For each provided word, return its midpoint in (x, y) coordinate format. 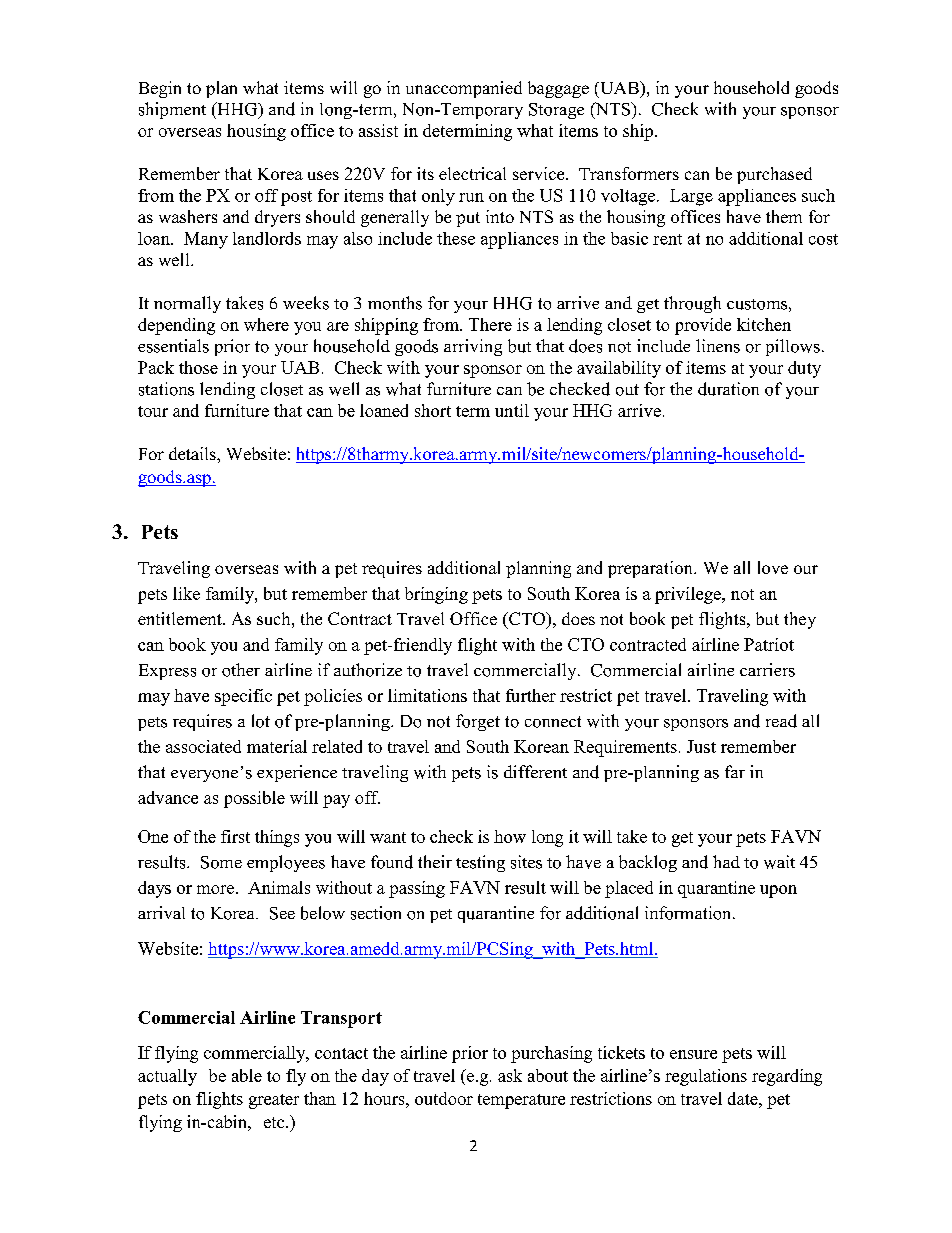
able (247, 1075)
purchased (774, 175)
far (735, 771)
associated (203, 746)
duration (728, 389)
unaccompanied (464, 89)
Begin (160, 89)
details (193, 453)
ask (510, 1075)
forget (478, 722)
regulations (706, 1077)
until (512, 410)
